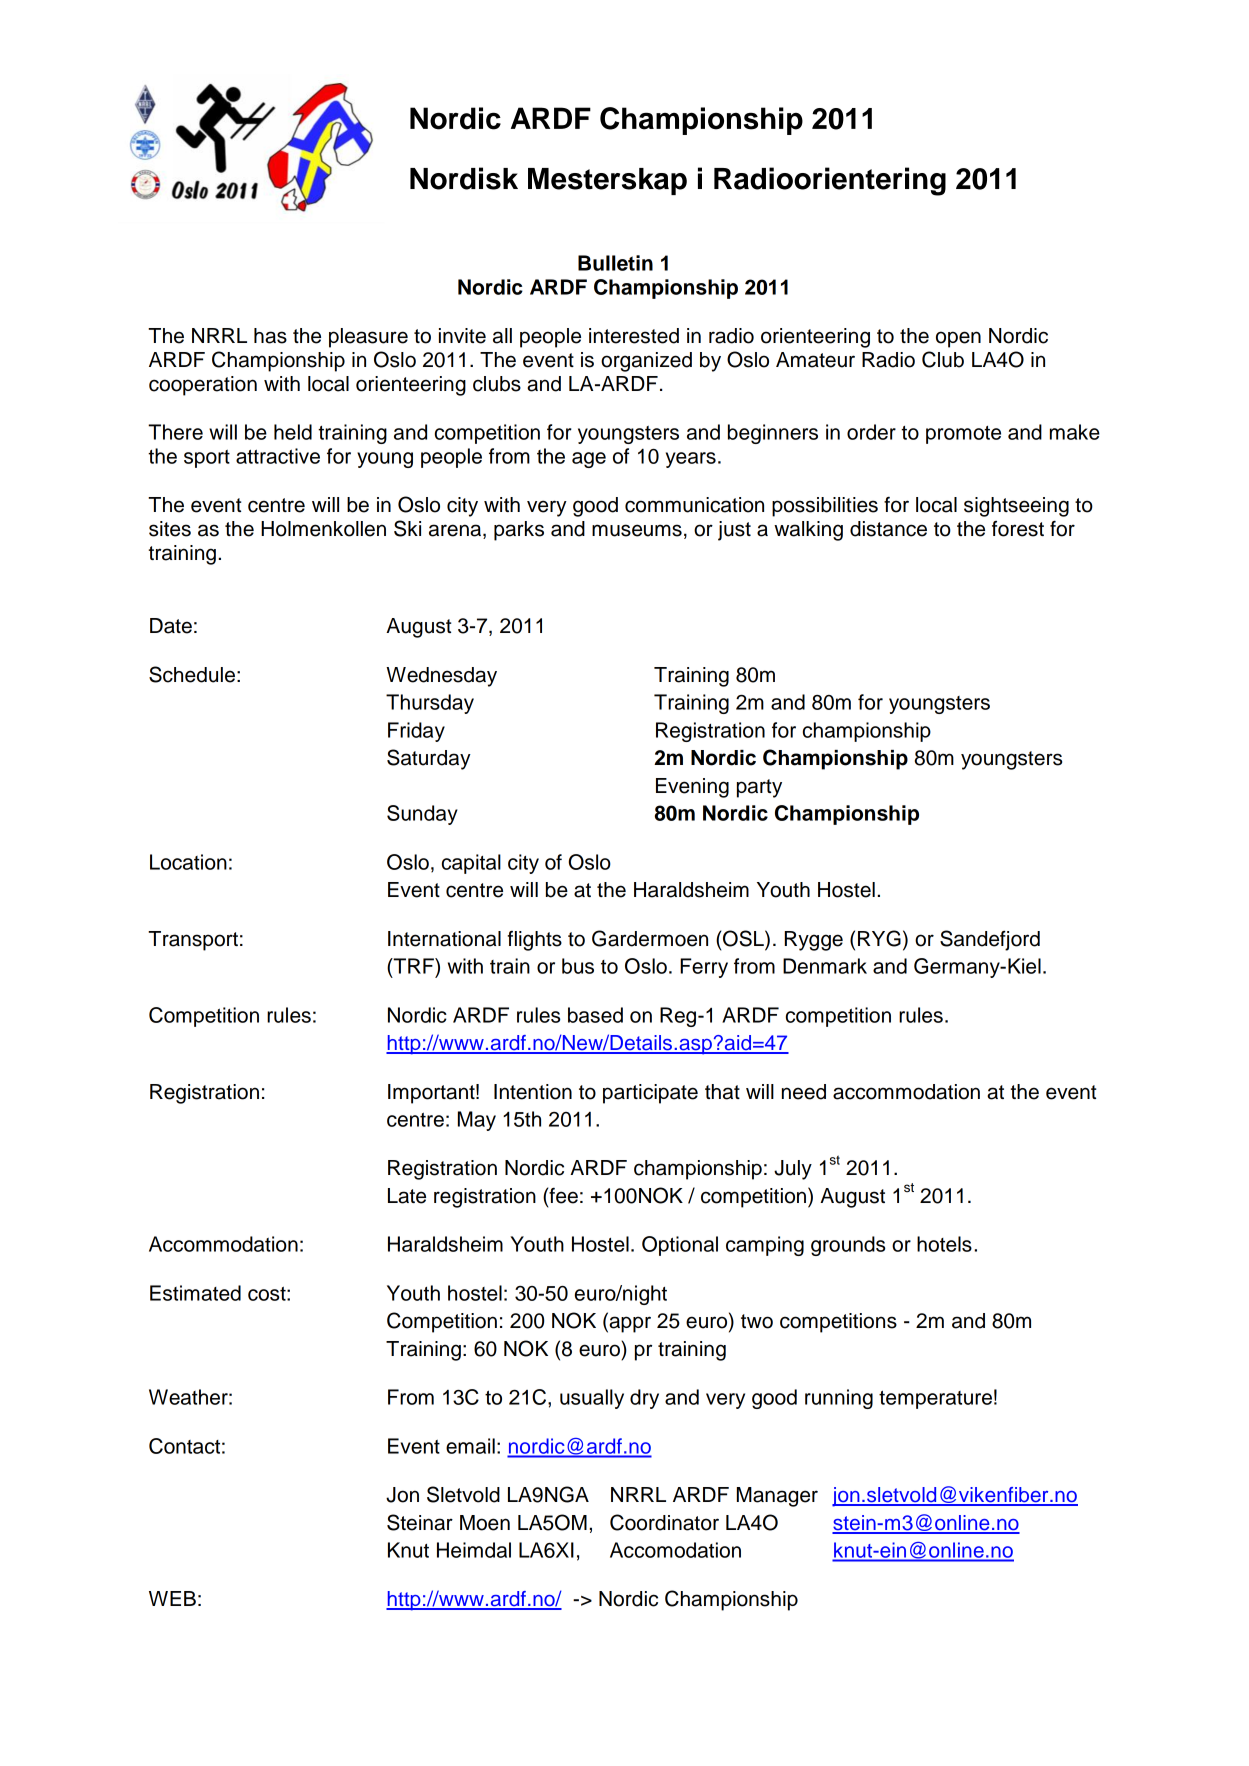 This screenshot has height=1766, width=1249. Describe the element at coordinates (615, 263) in the screenshot. I see `Bulletin` at that location.
